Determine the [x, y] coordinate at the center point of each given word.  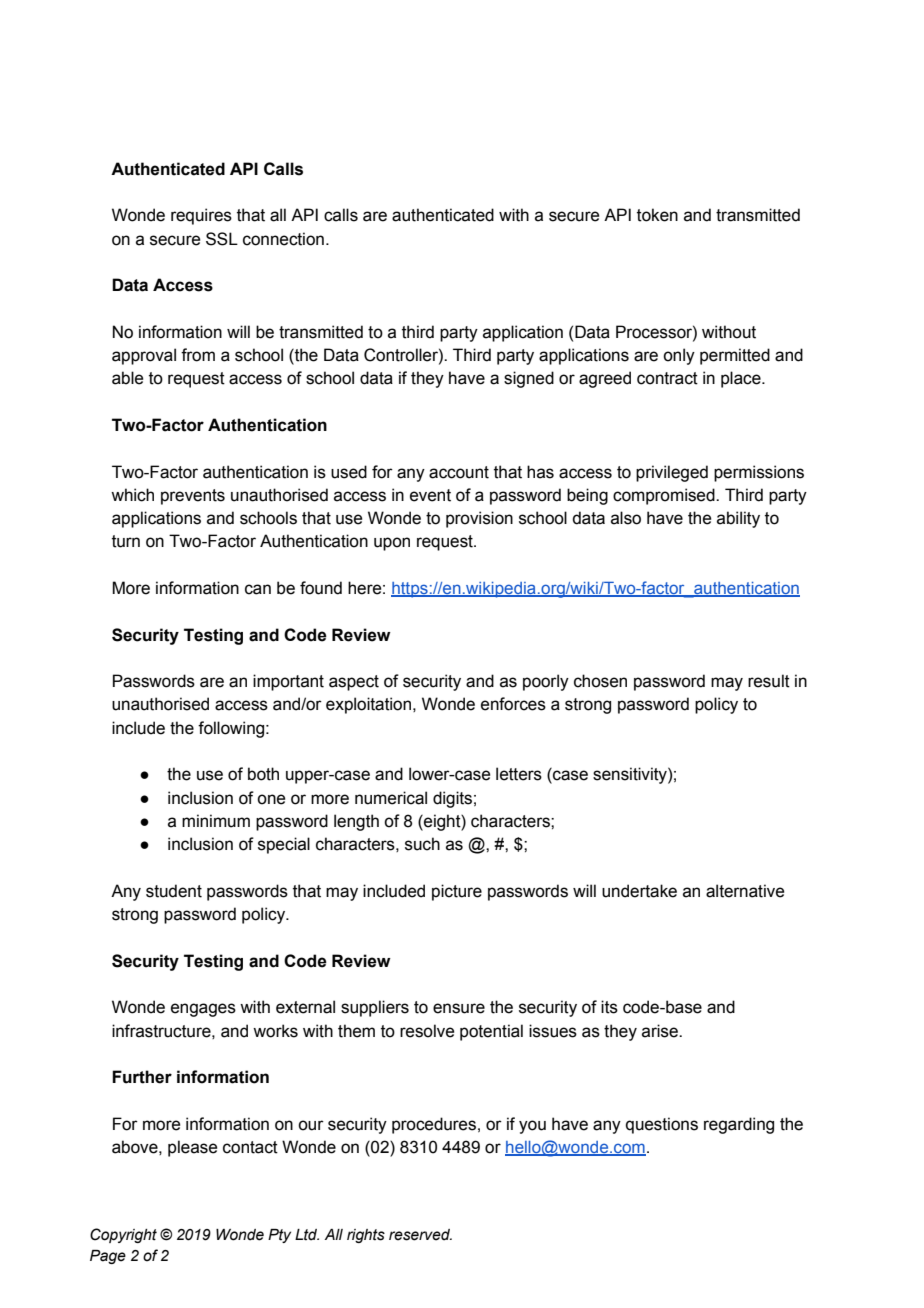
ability [738, 519]
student [174, 891]
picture [457, 892]
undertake [639, 891]
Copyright [123, 1235]
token [657, 215]
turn [126, 541]
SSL [222, 239]
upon [392, 544]
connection [283, 239]
